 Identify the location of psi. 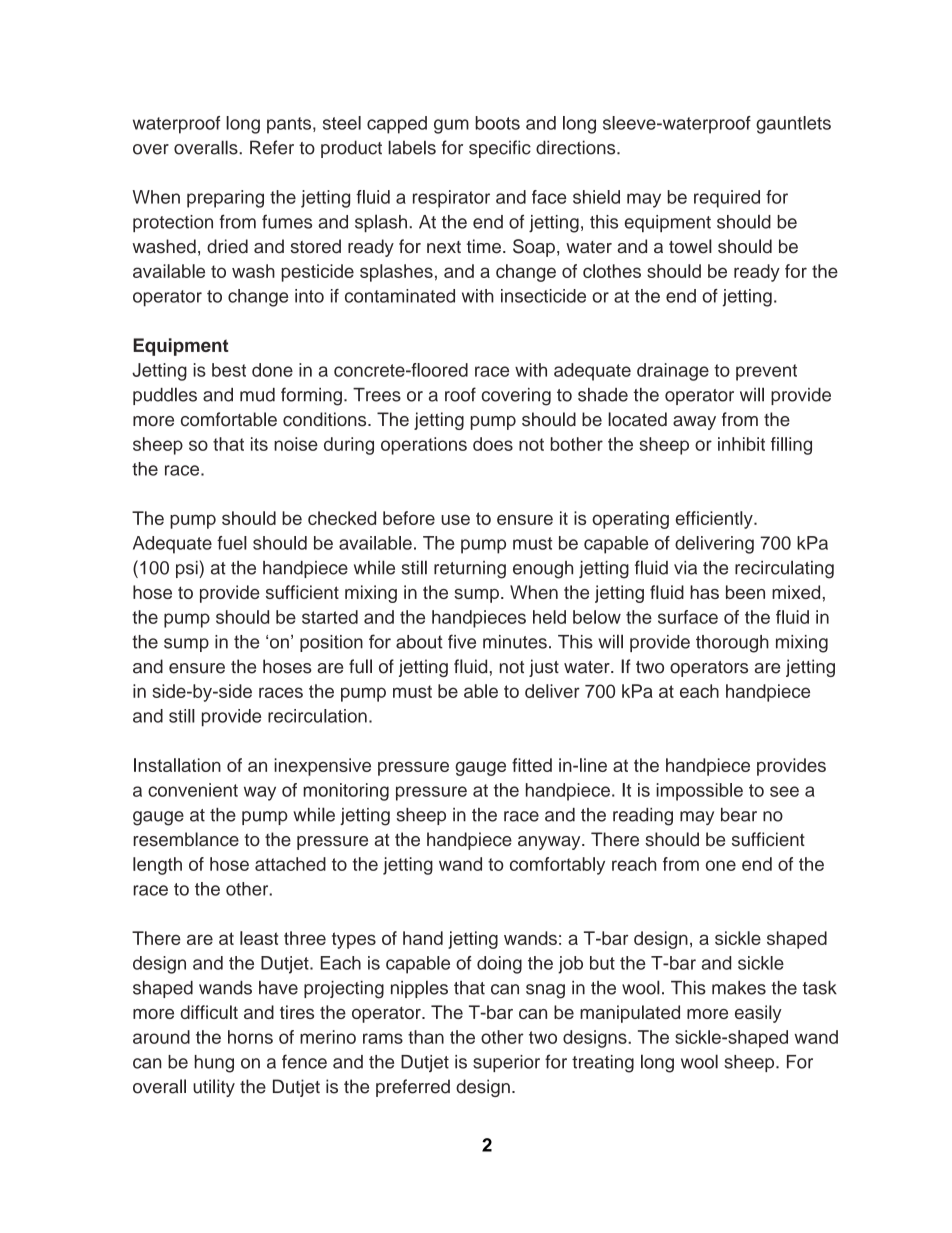
(188, 569).
